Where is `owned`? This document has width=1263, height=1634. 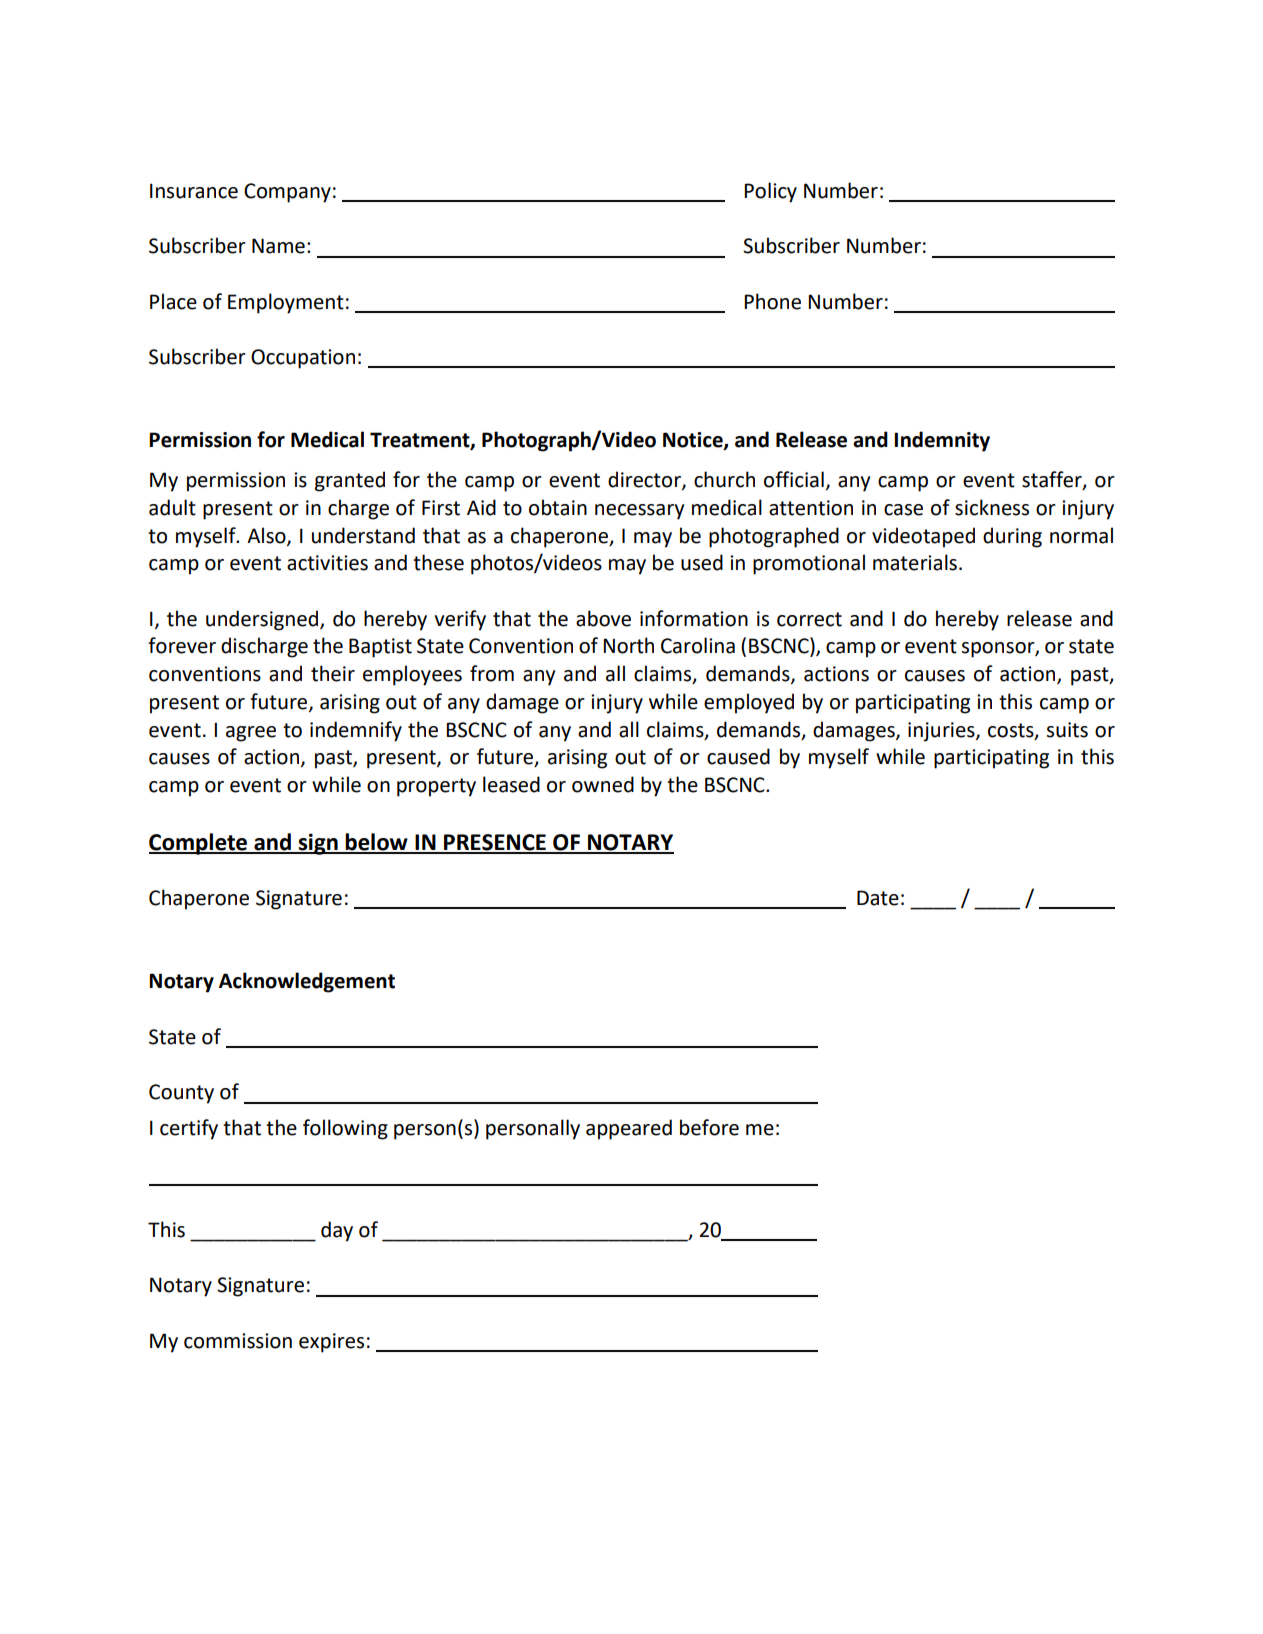 owned is located at coordinates (603, 784).
